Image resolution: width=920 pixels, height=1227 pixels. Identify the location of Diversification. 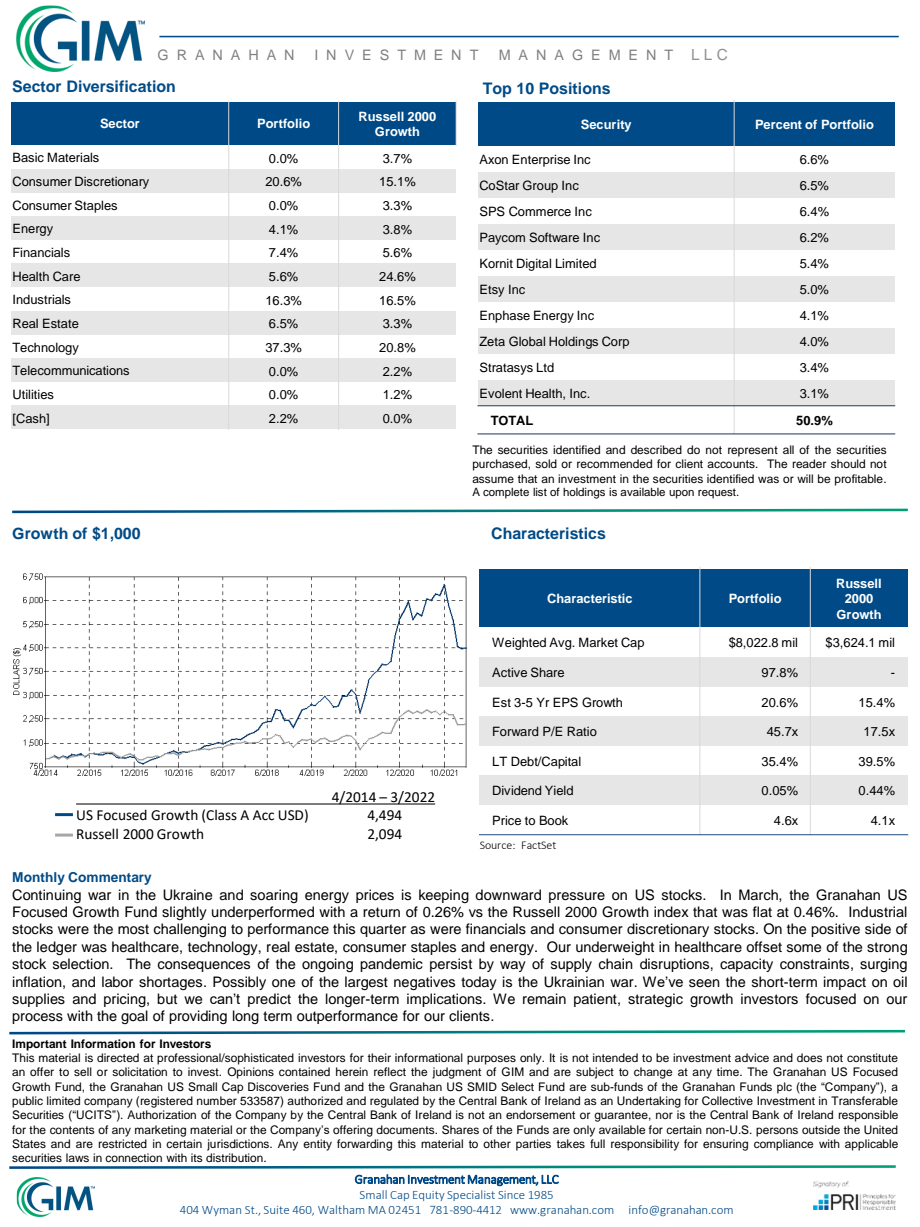
(121, 86).
